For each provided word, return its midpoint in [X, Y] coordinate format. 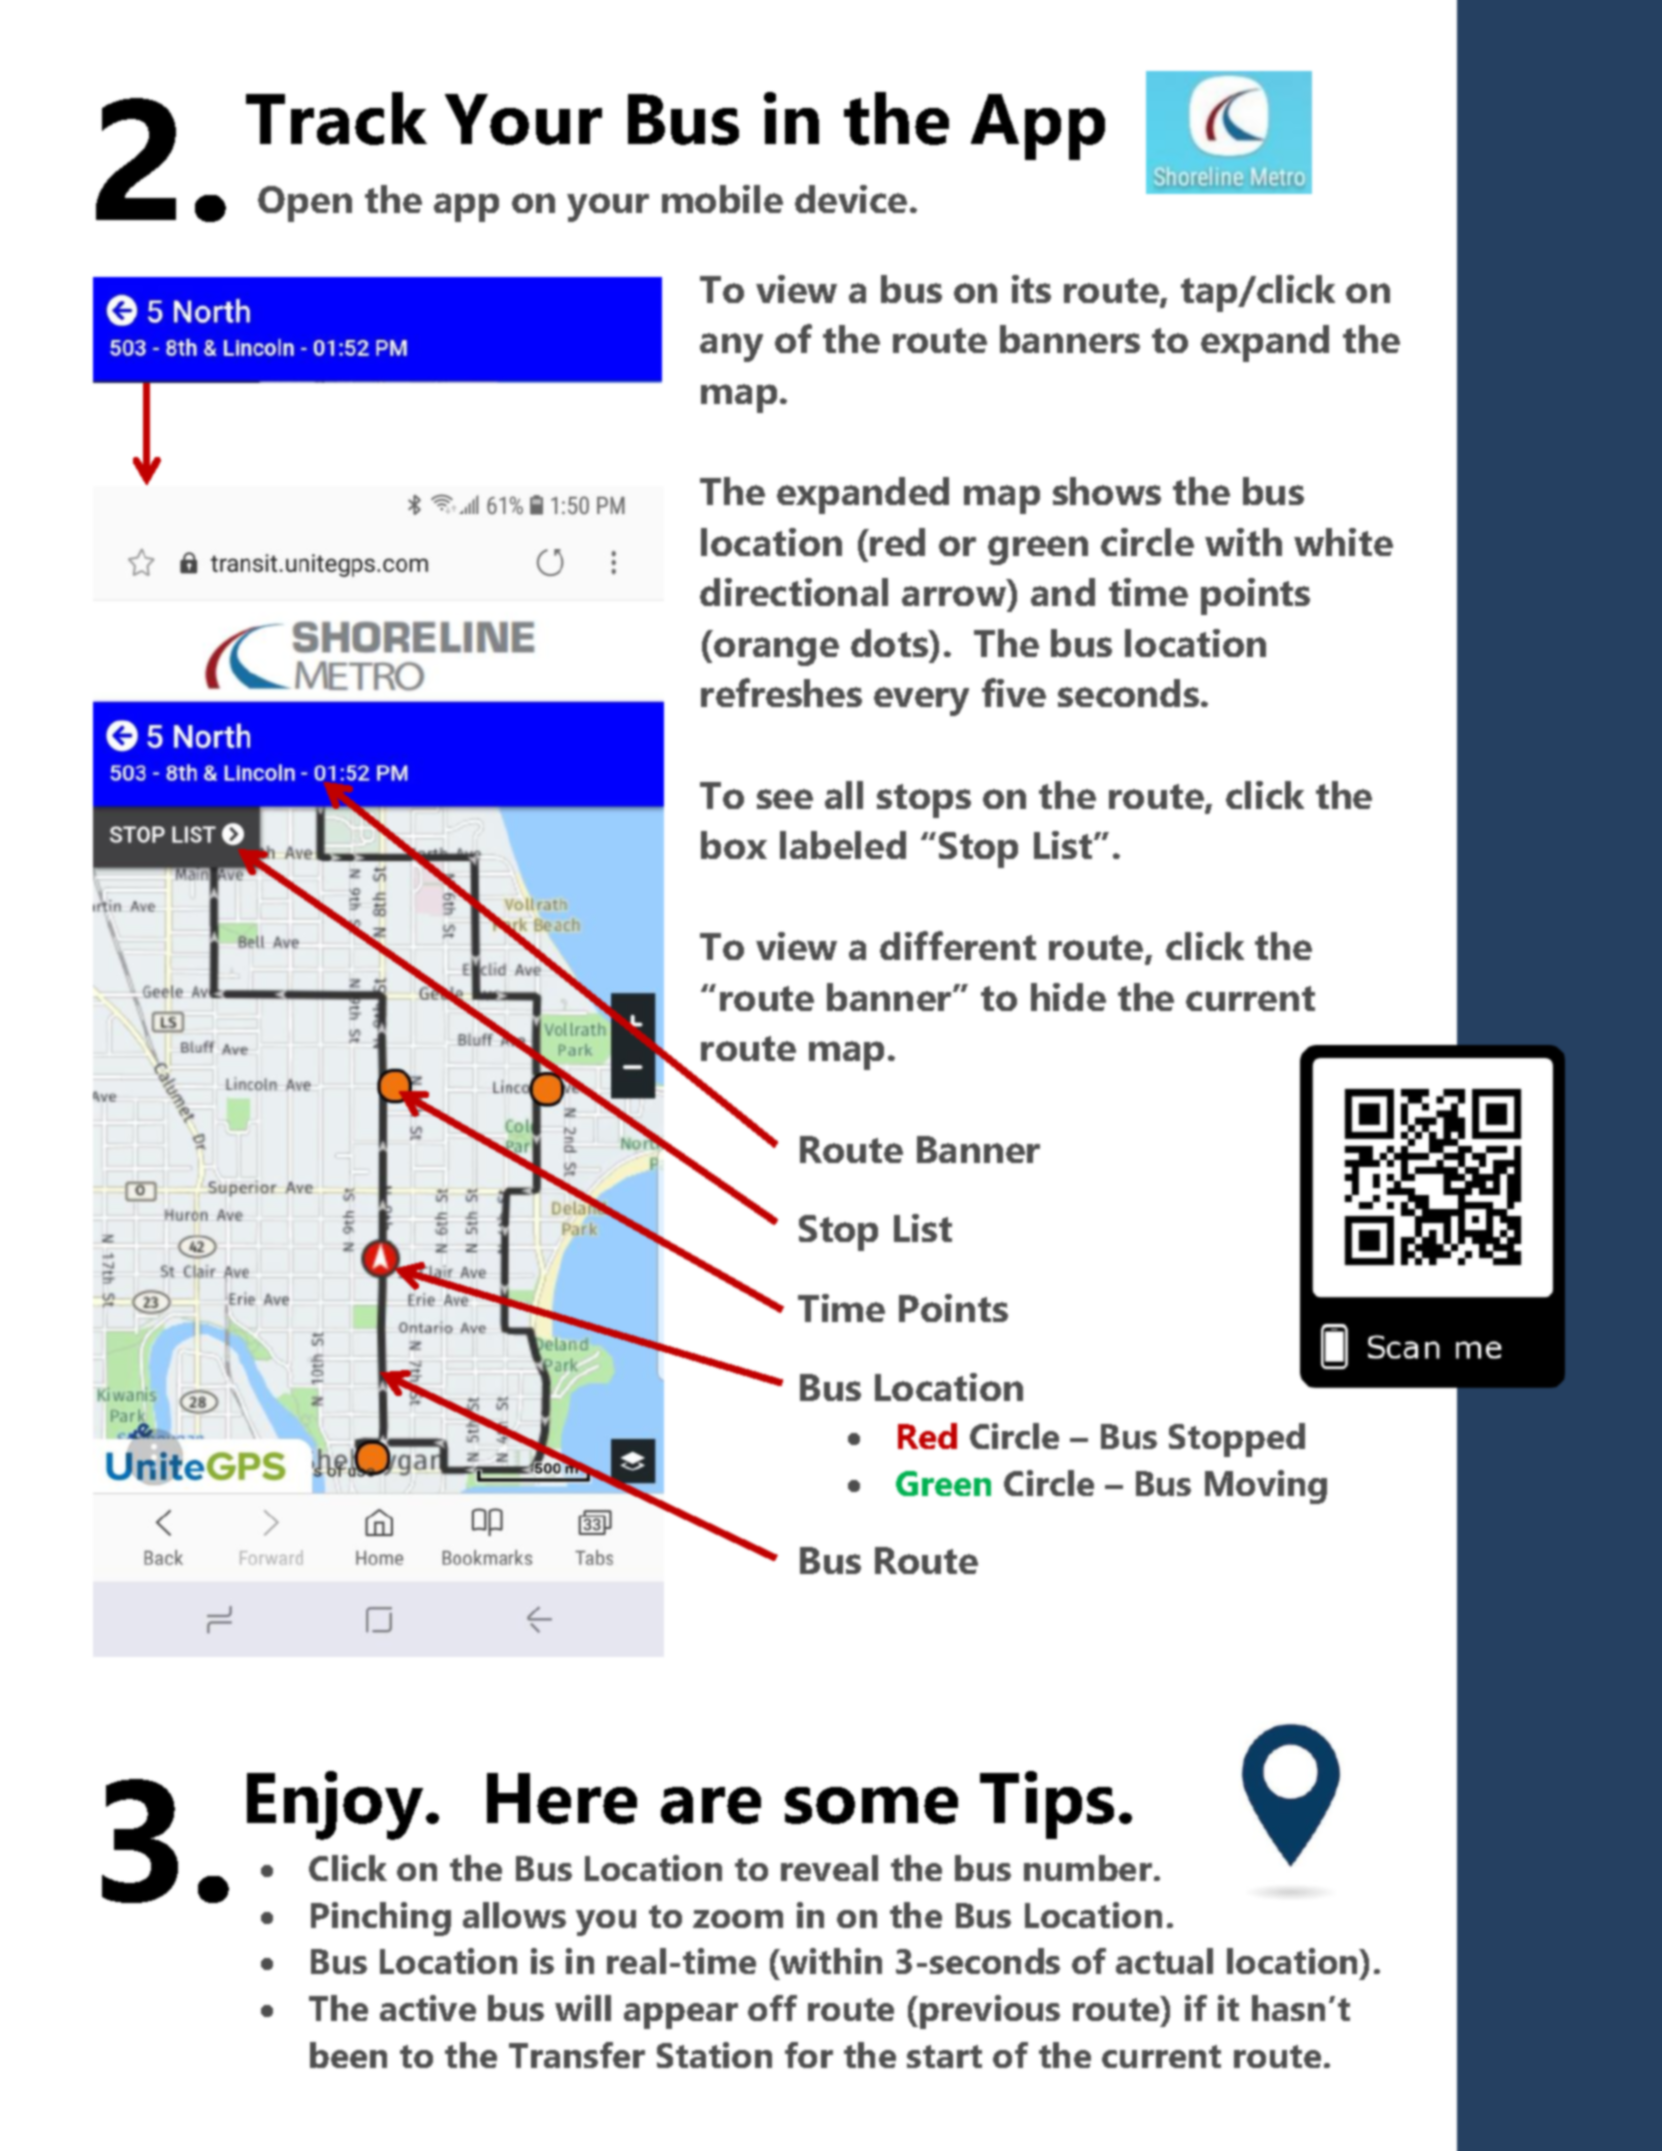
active [428, 2008]
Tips [1047, 1805]
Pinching [381, 1919]
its [1031, 289]
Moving [1266, 1487]
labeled [843, 845]
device [851, 199]
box [734, 845]
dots [891, 643]
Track [336, 118]
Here [562, 1798]
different [958, 945]
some [871, 1805]
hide [1068, 997]
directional [794, 592]
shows [1107, 491]
